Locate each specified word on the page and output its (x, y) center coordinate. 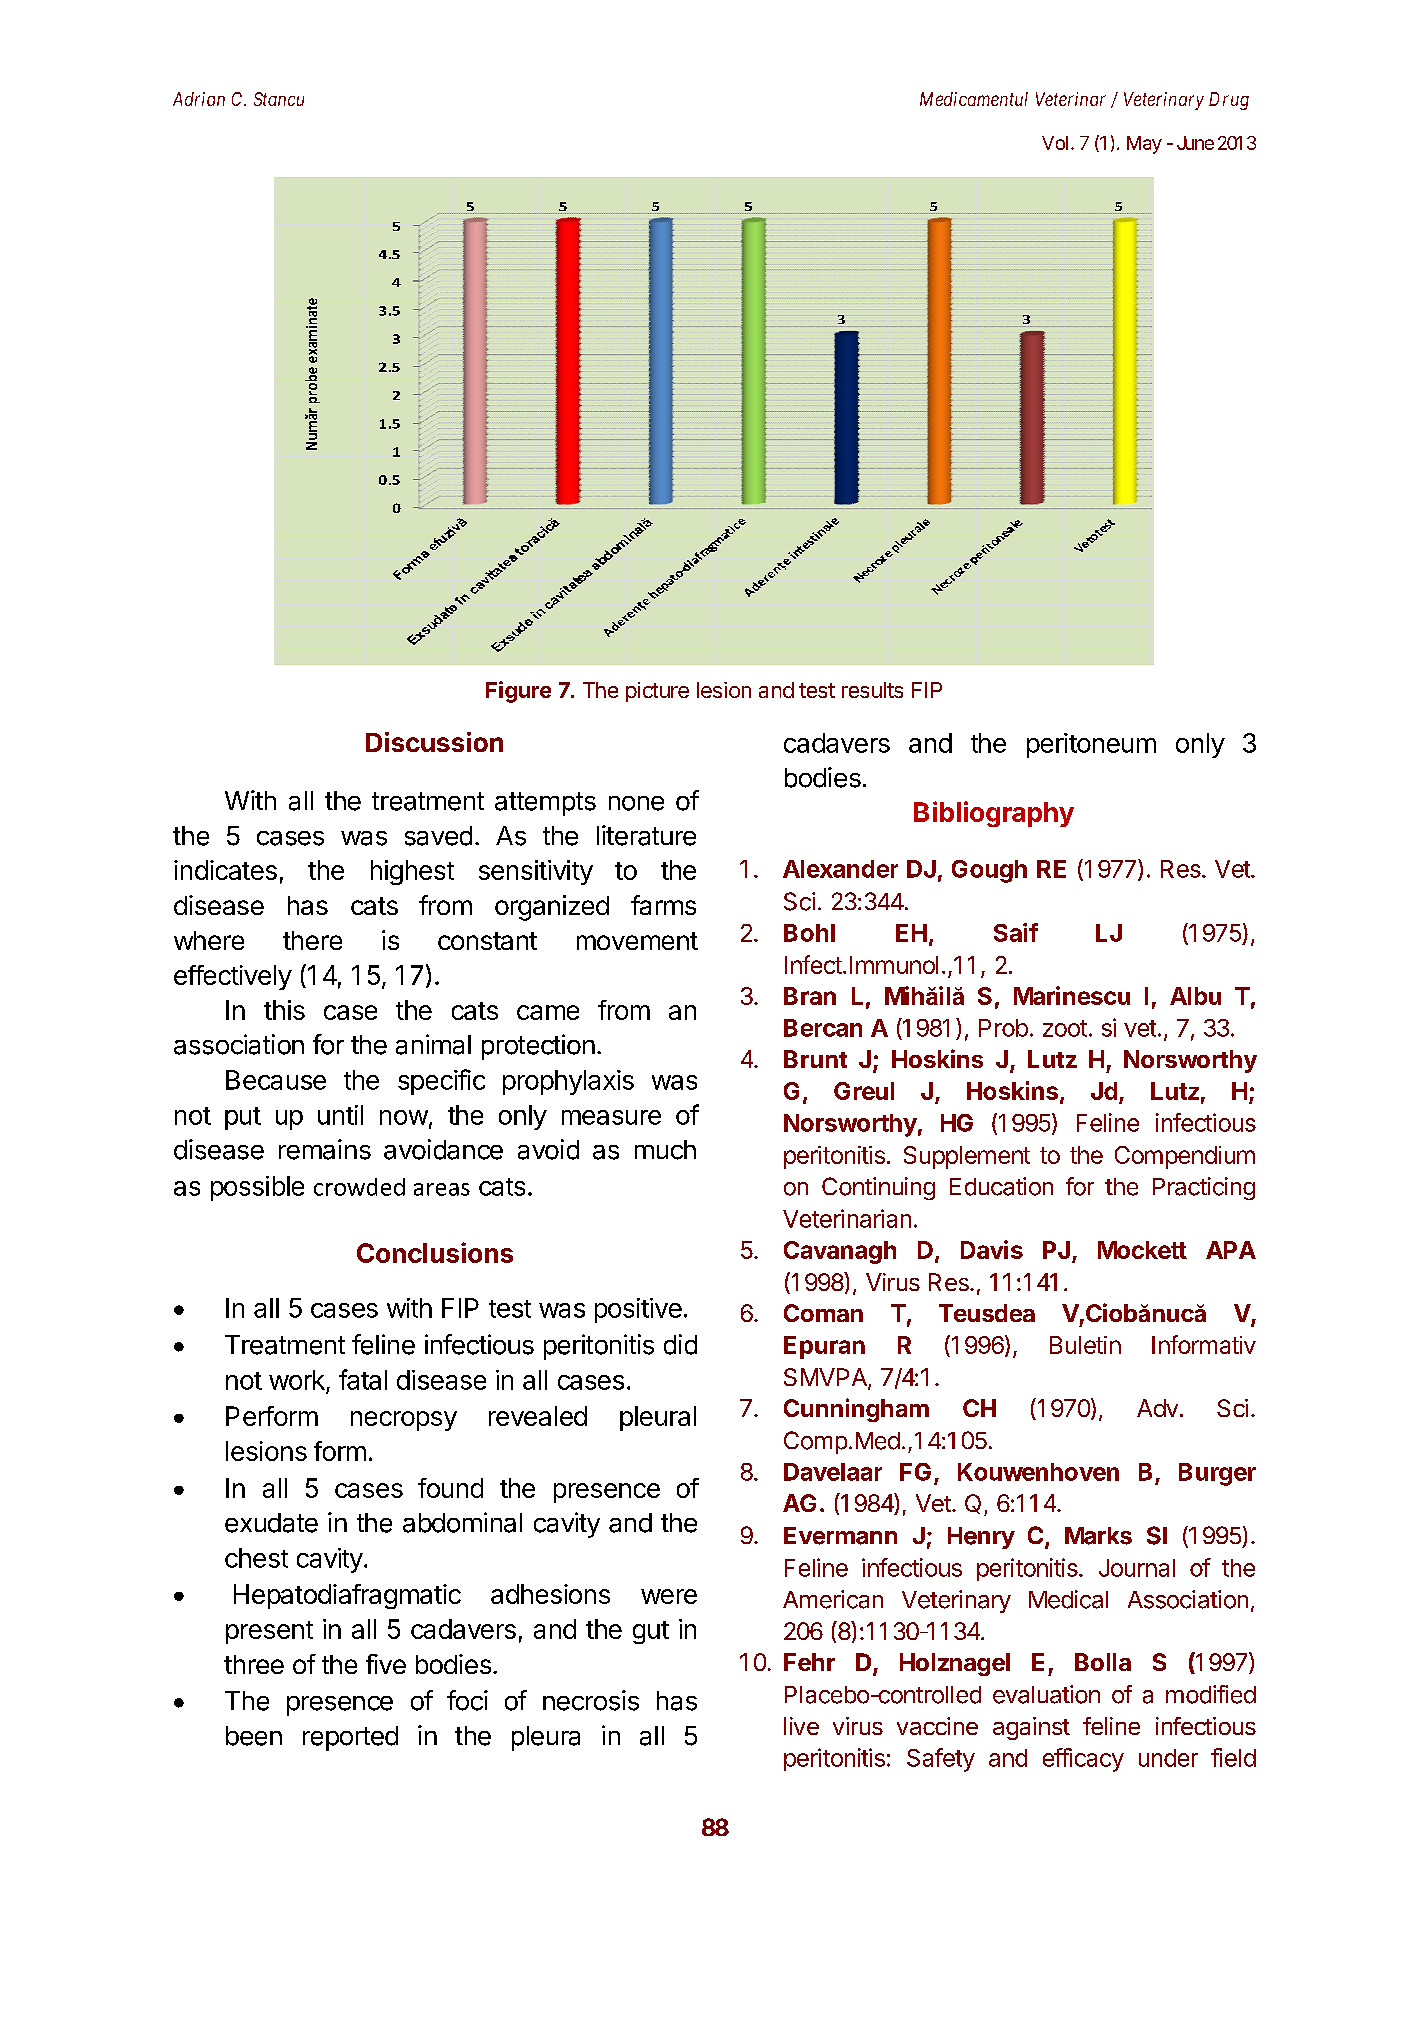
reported (350, 1738)
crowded (359, 1187)
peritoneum (1091, 745)
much (665, 1150)
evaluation (1046, 1694)
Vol (1057, 143)
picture (657, 692)
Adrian (199, 99)
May (1144, 145)
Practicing (1204, 1188)
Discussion (434, 742)
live (801, 1726)
